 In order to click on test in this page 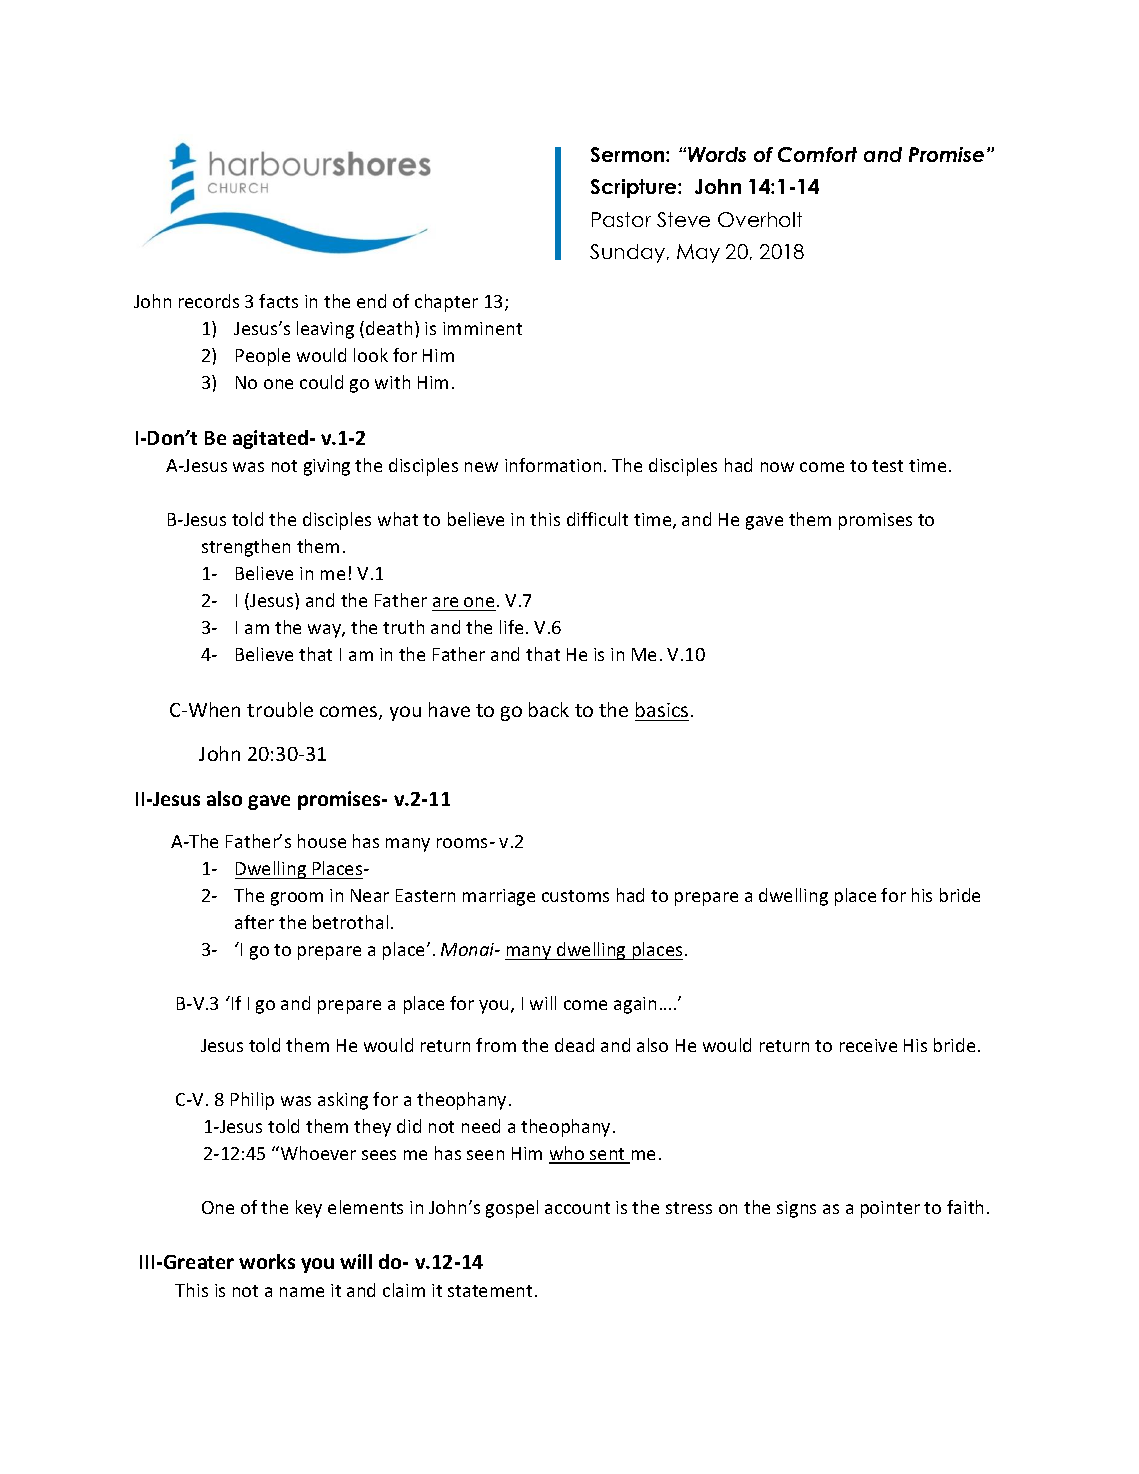, I will do `click(887, 466)`.
